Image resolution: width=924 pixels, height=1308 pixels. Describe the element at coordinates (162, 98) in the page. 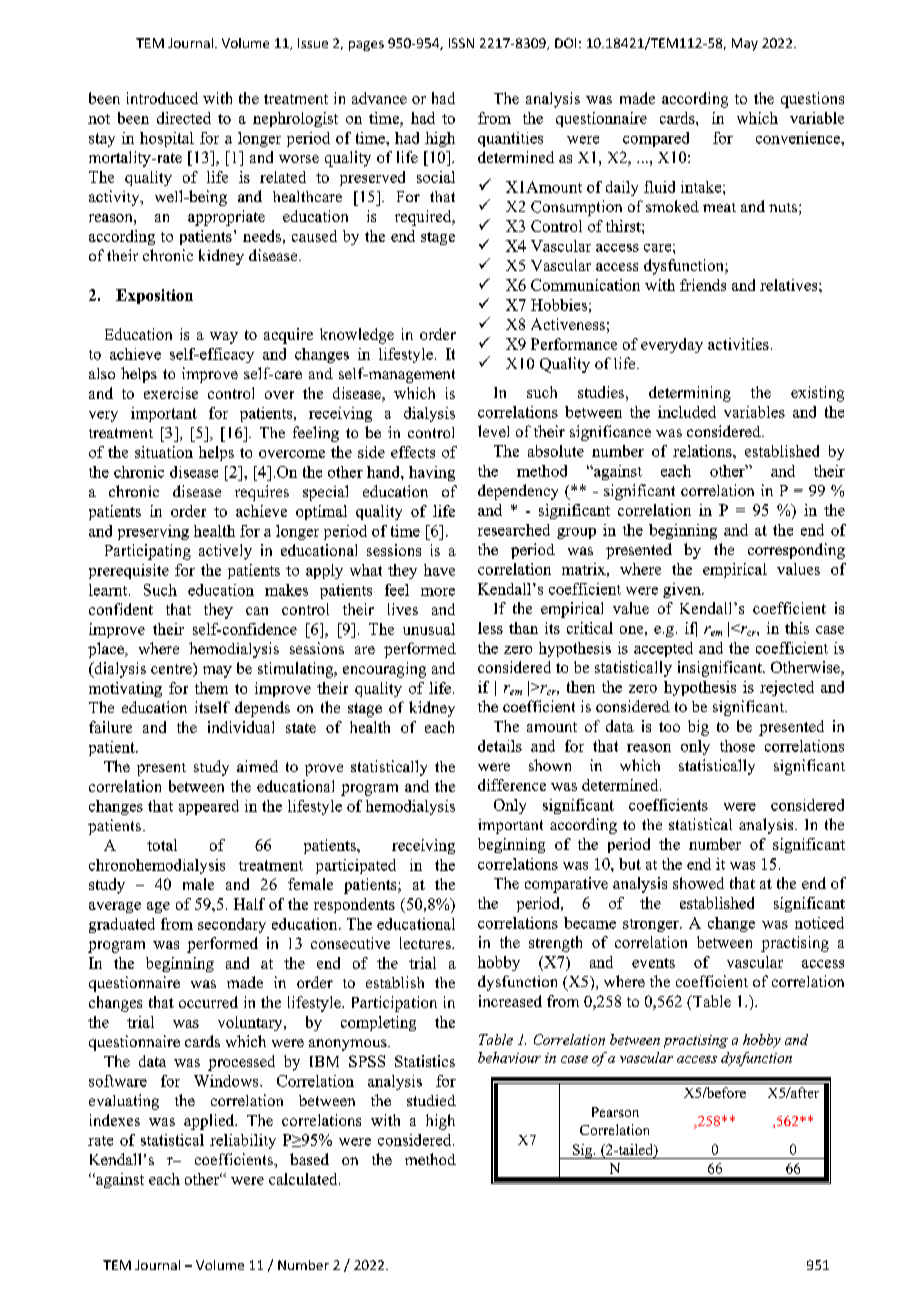

I see `introduced` at that location.
